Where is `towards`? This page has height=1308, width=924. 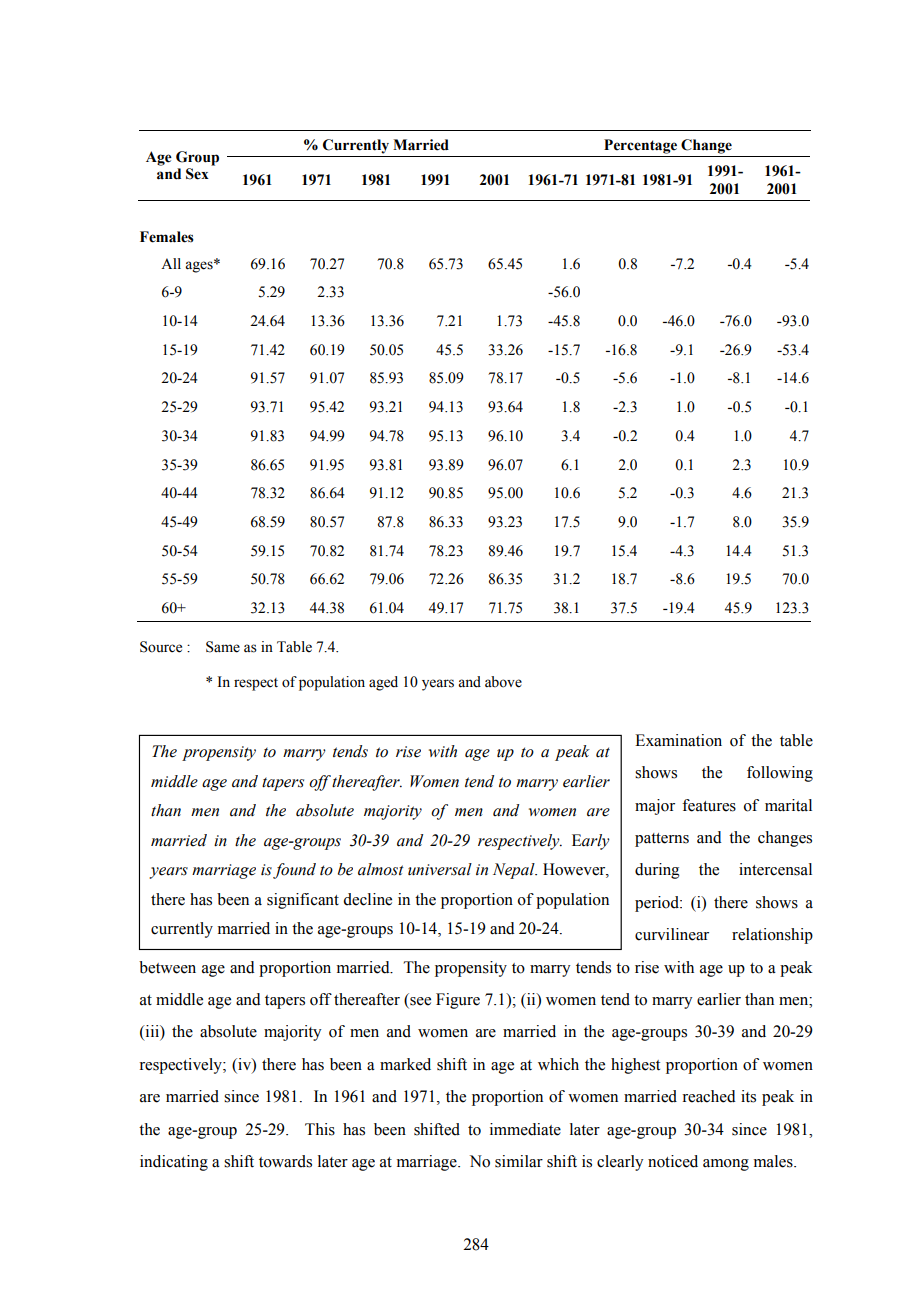
towards is located at coordinates (285, 1161).
